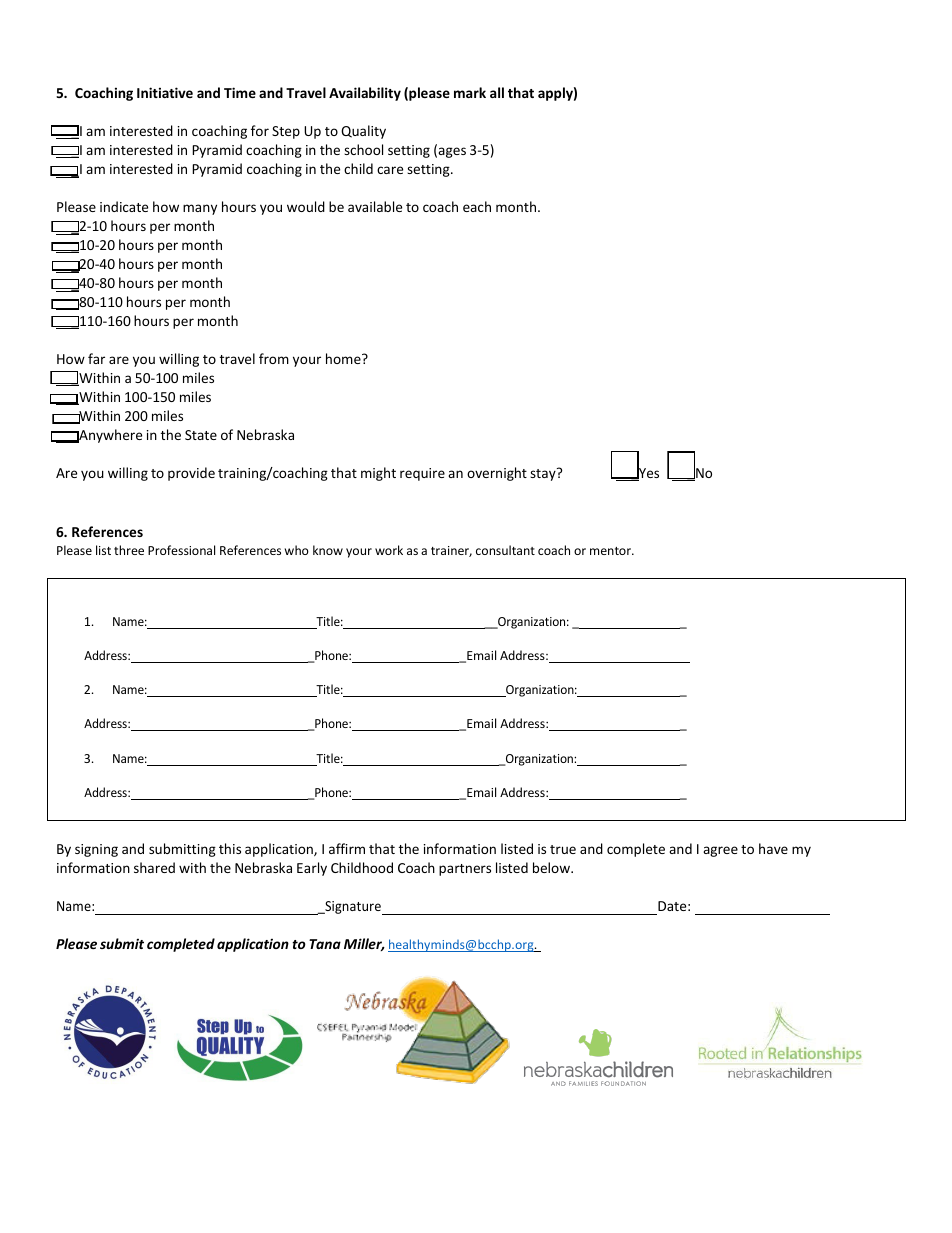  I want to click on all, so click(497, 92).
